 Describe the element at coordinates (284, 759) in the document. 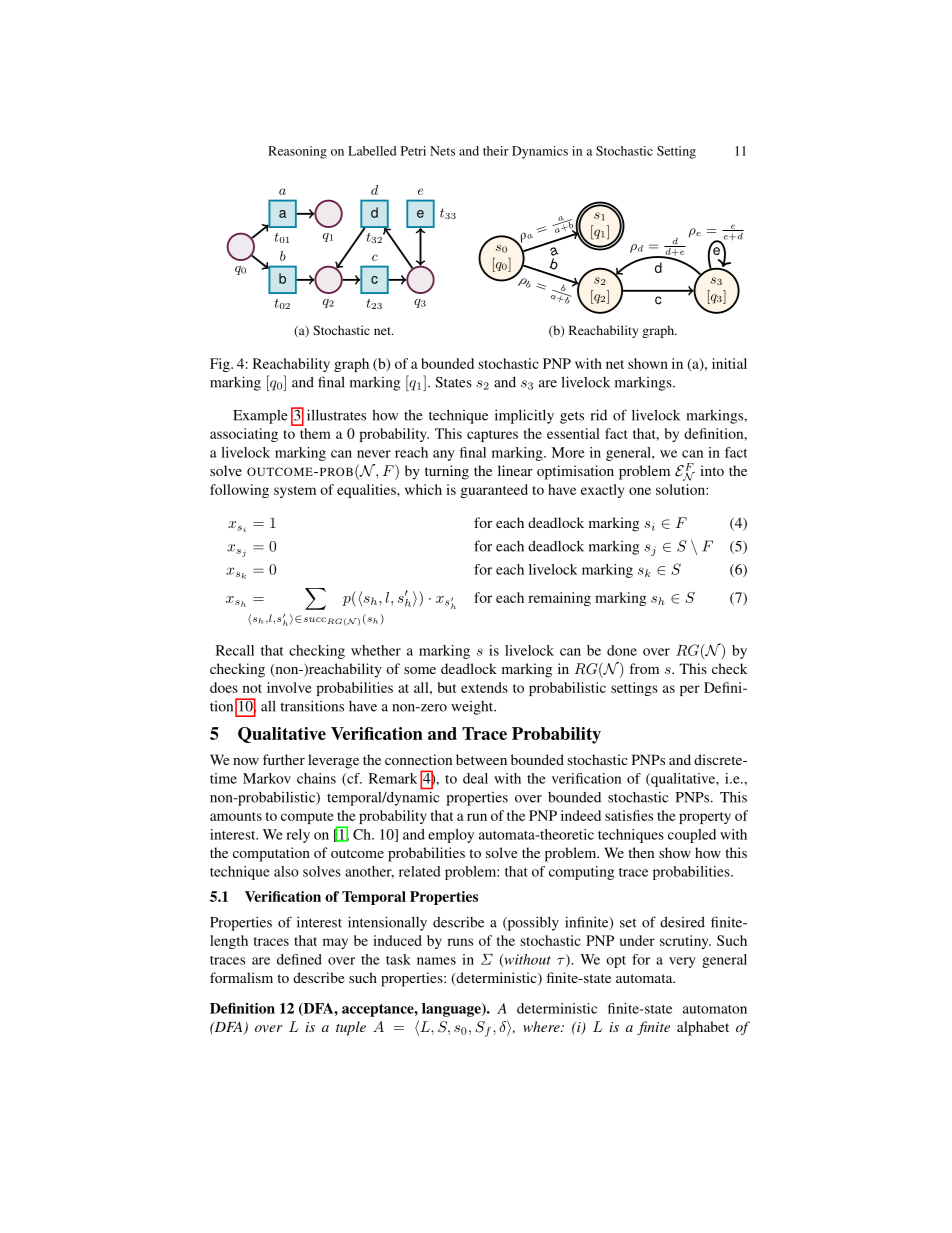

I see `further` at that location.
